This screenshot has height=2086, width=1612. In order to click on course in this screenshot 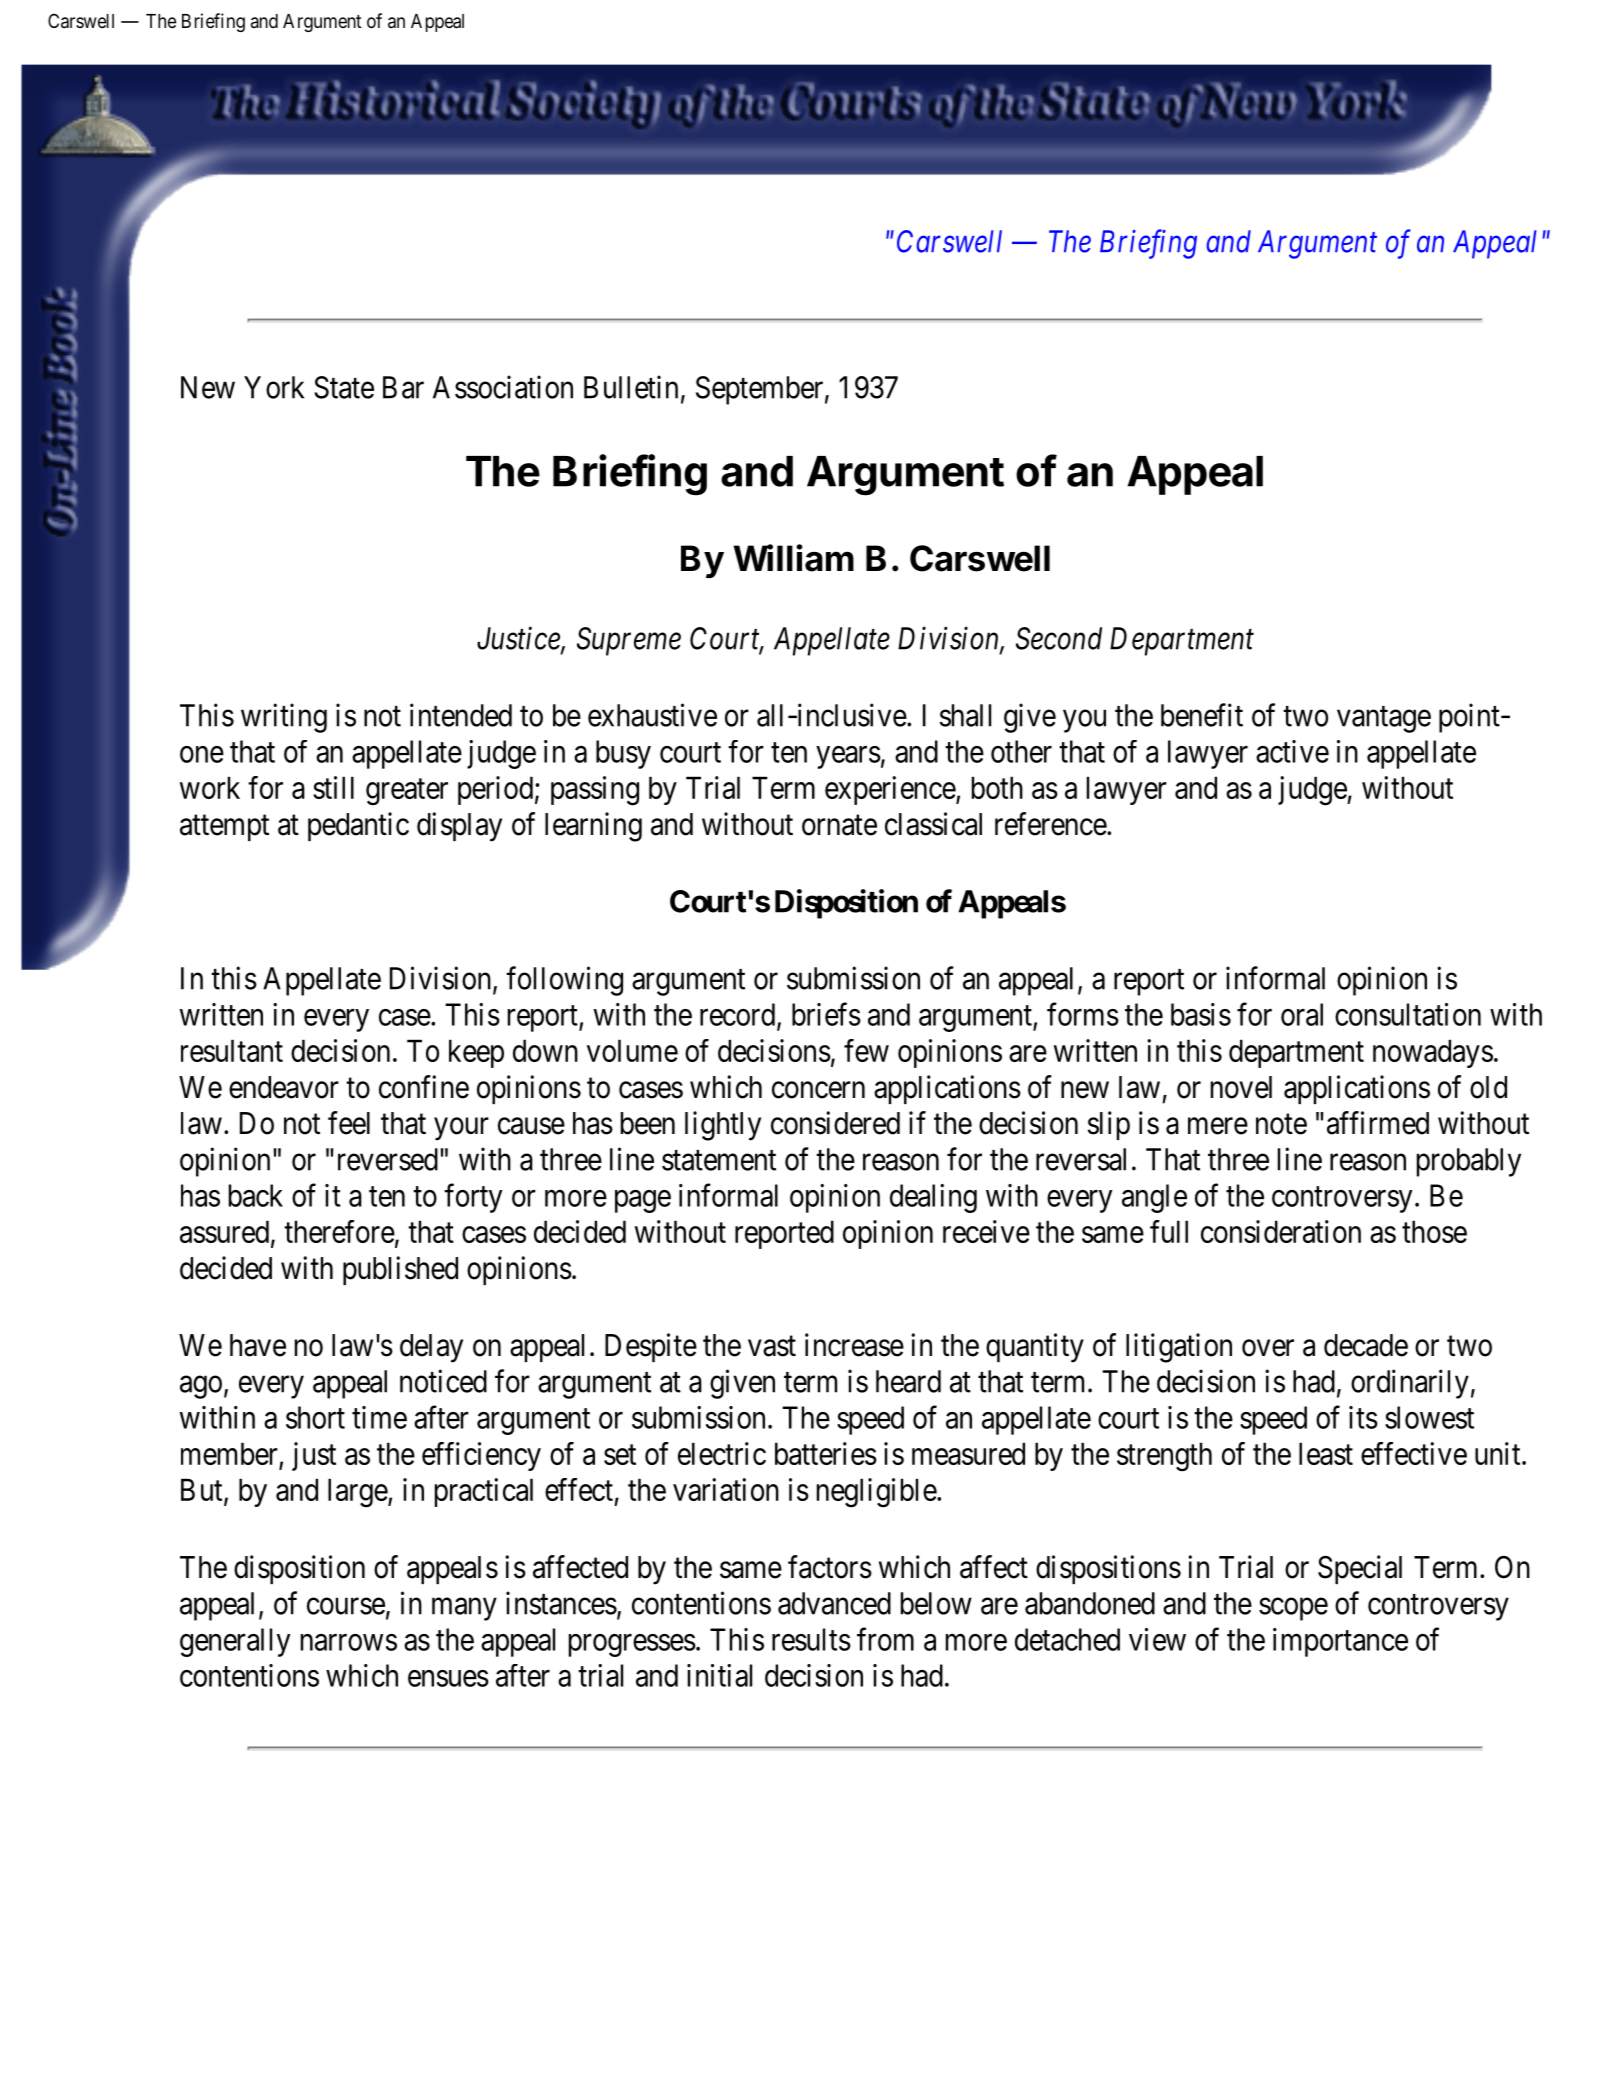, I will do `click(346, 1606)`.
